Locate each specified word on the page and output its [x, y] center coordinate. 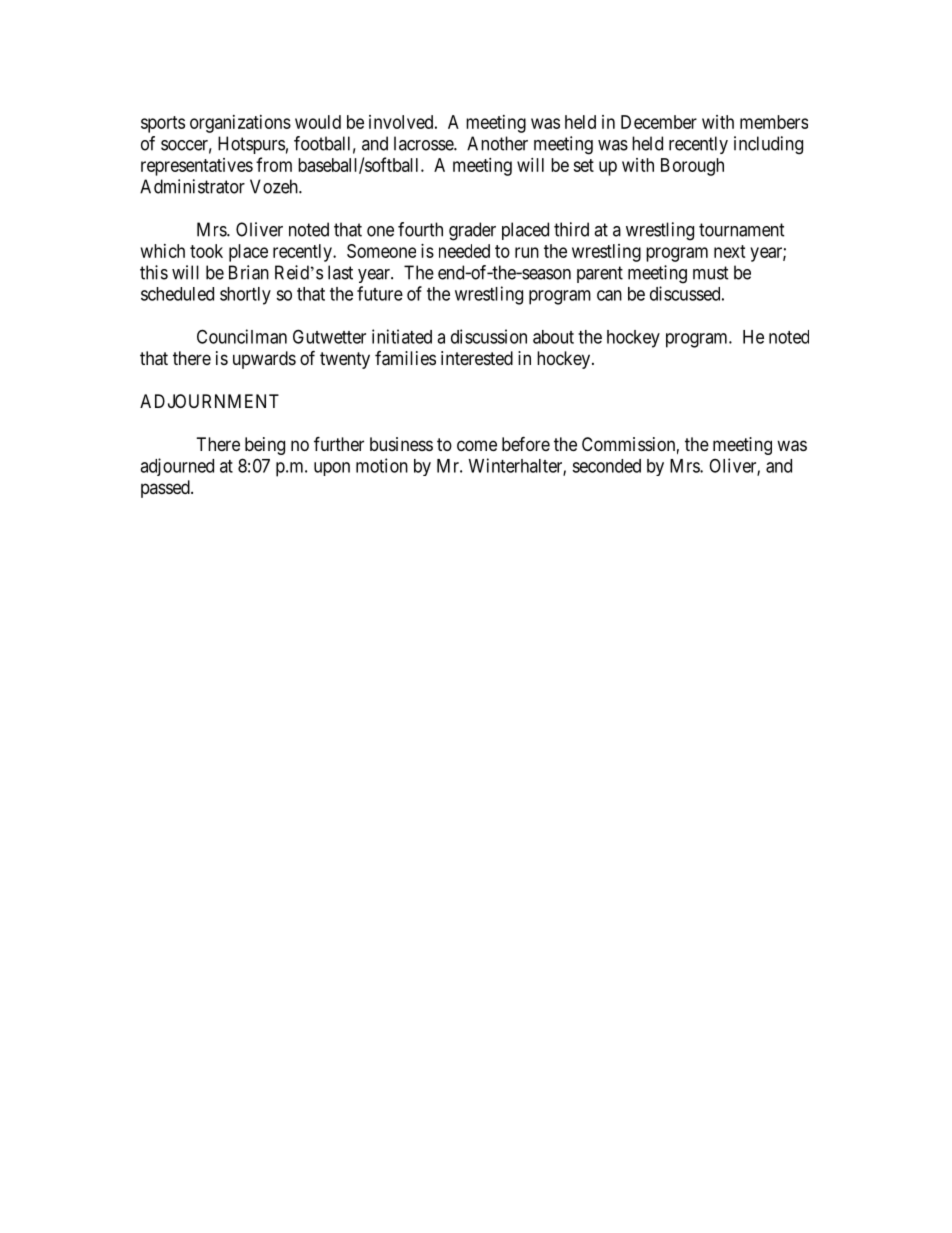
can [609, 295]
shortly [245, 296]
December [659, 122]
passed [166, 489]
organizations [240, 124]
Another [497, 143]
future [380, 293]
